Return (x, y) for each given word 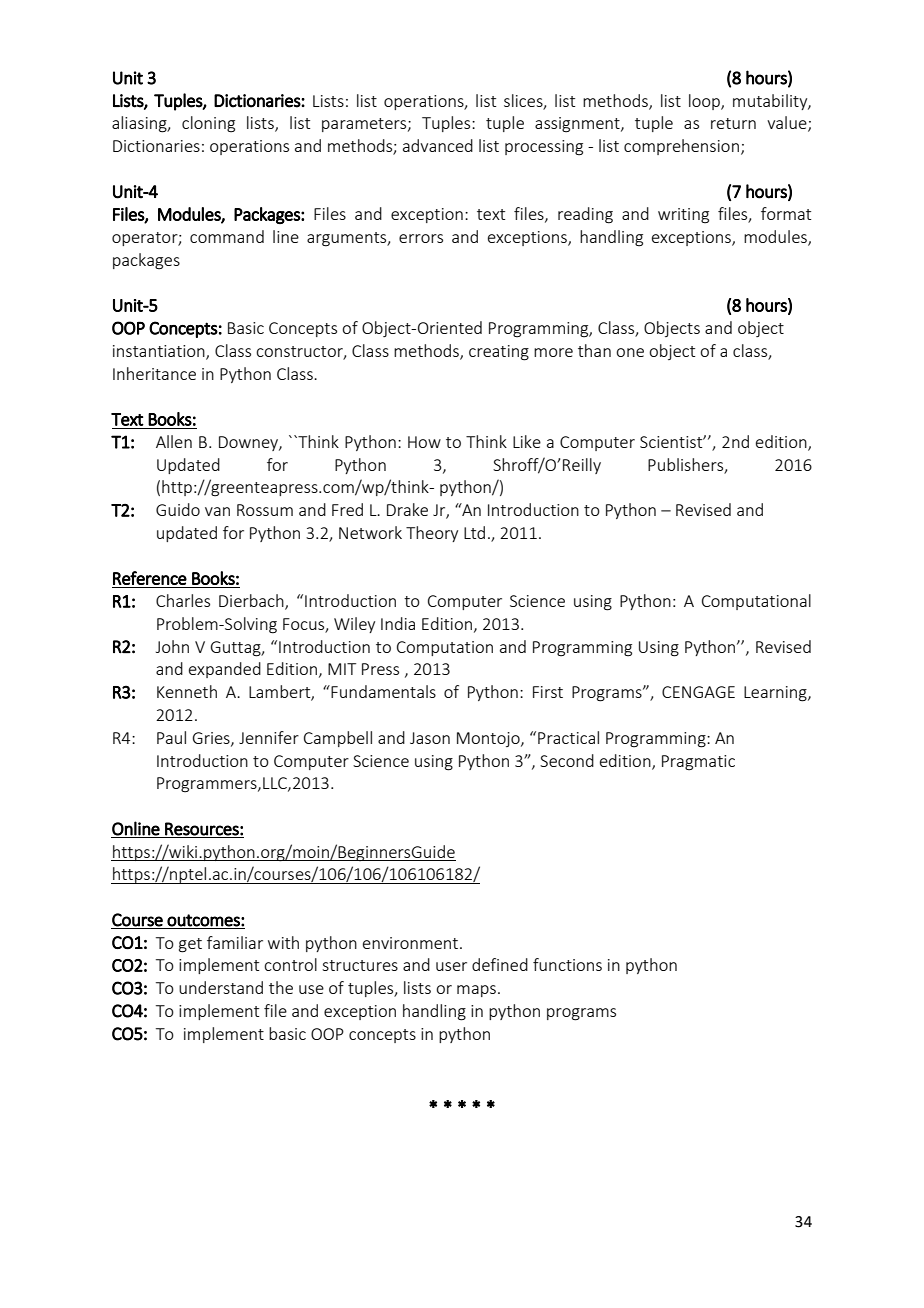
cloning (208, 124)
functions (567, 964)
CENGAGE (698, 692)
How (424, 442)
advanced (438, 145)
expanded (225, 670)
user (451, 966)
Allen (174, 441)
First (548, 692)
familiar (235, 942)
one (630, 352)
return (733, 123)
